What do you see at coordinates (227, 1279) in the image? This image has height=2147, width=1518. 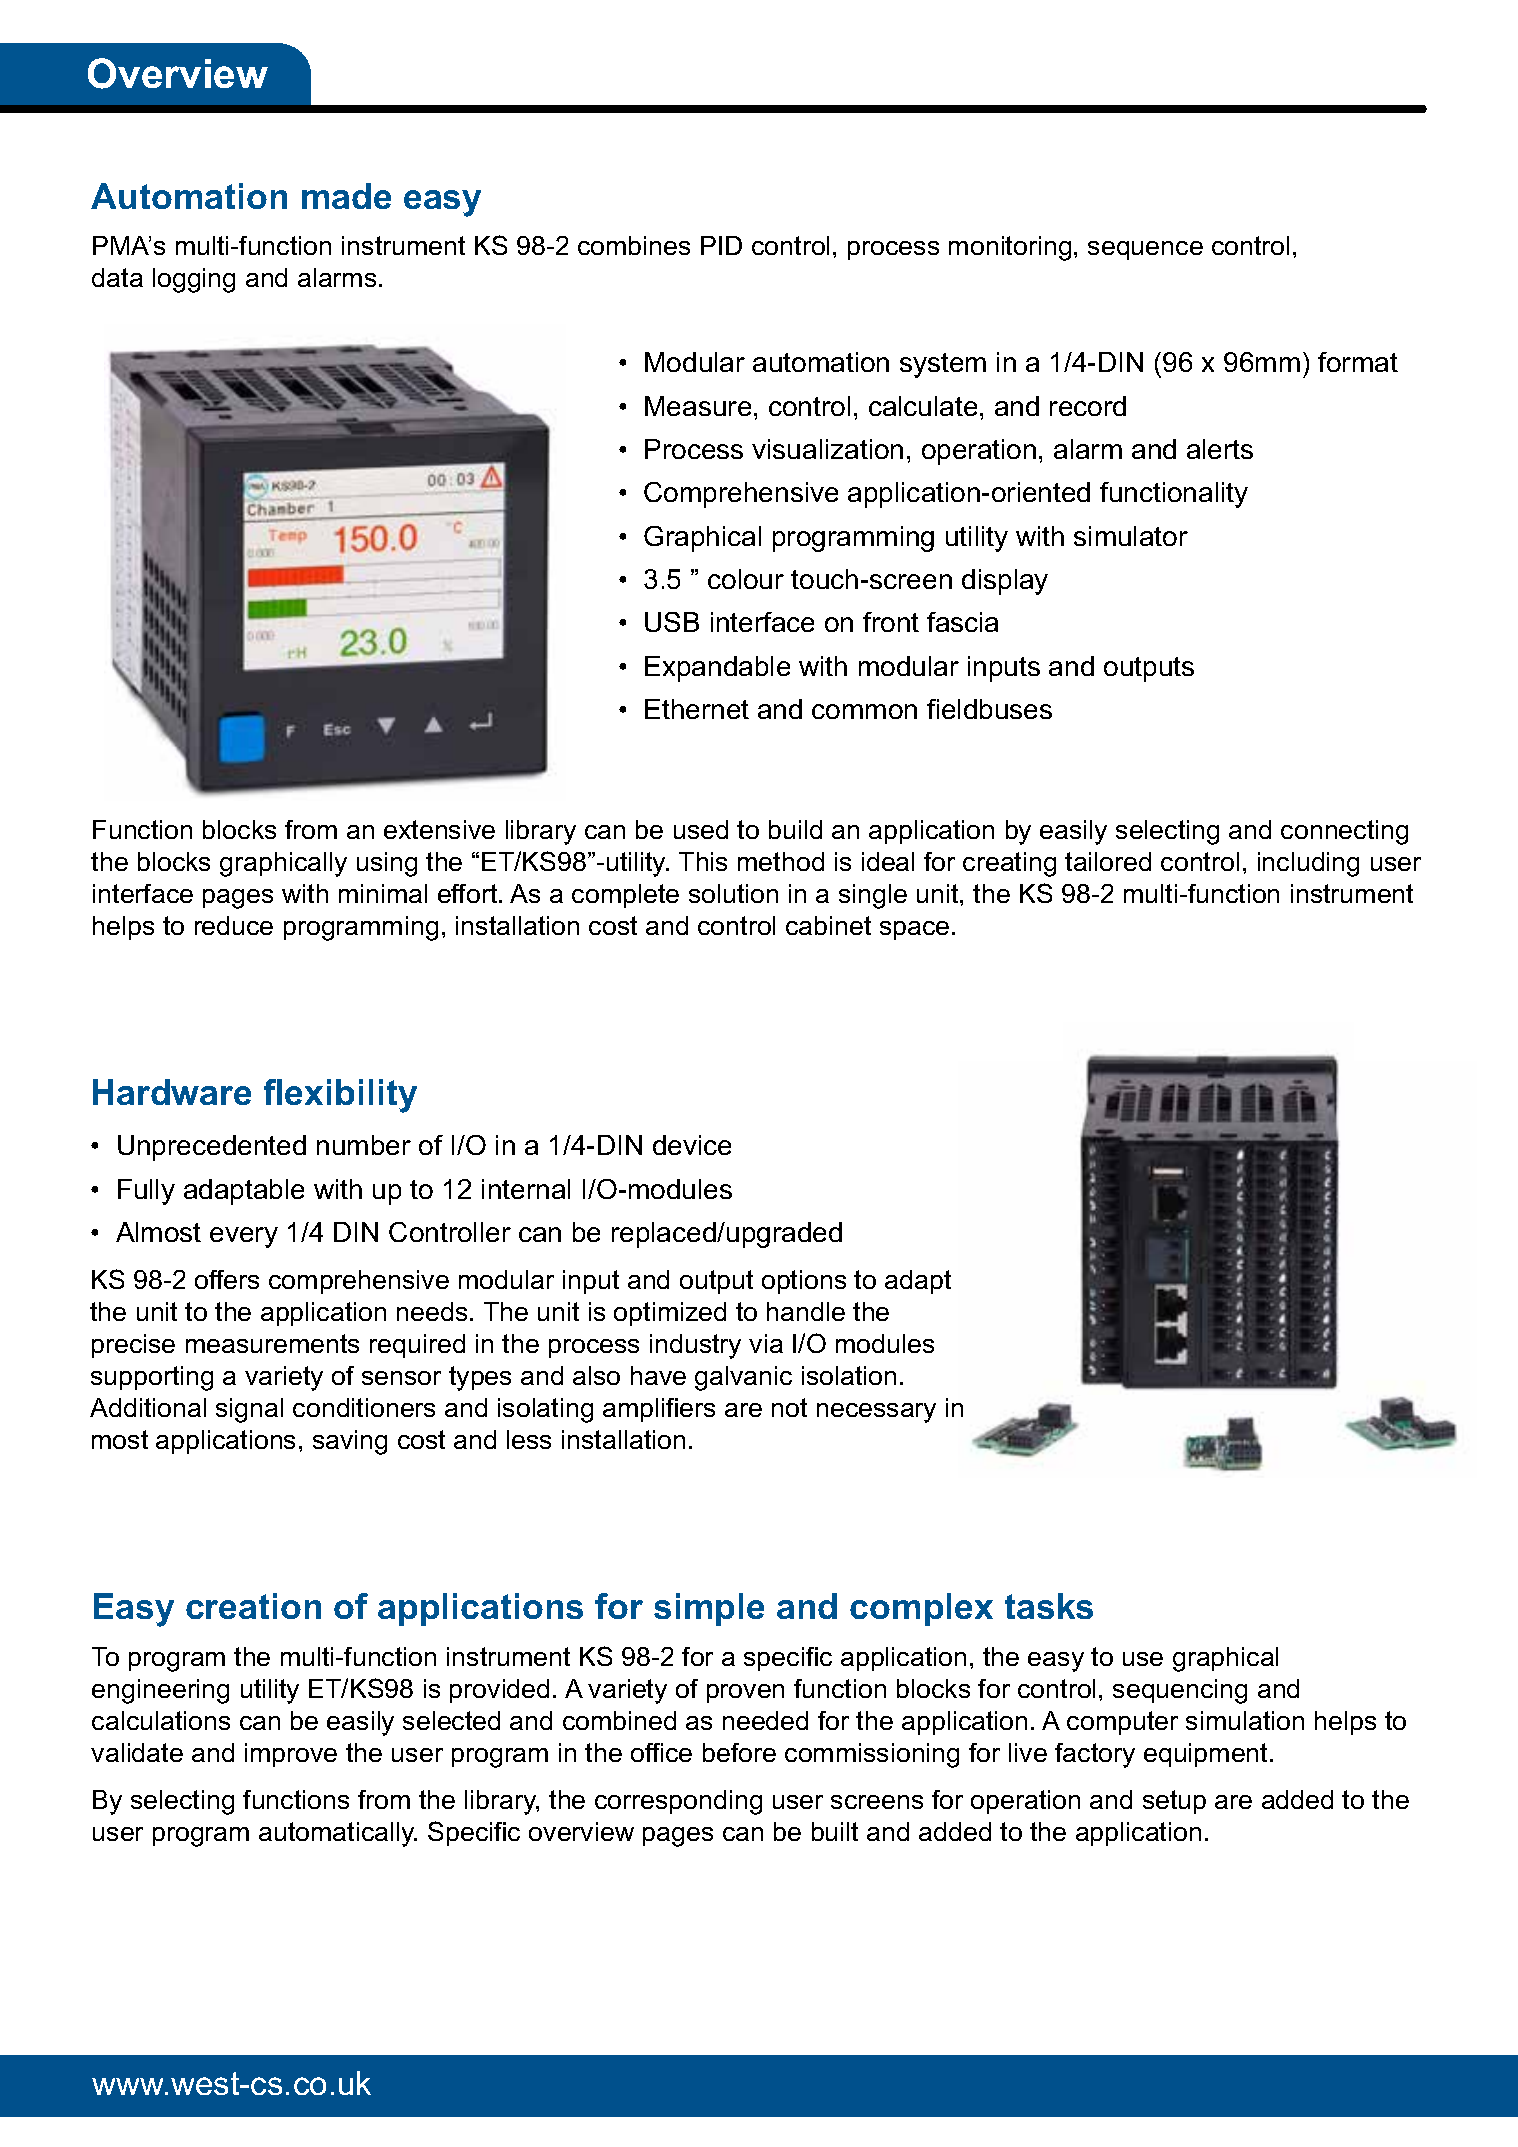 I see `offers` at bounding box center [227, 1279].
